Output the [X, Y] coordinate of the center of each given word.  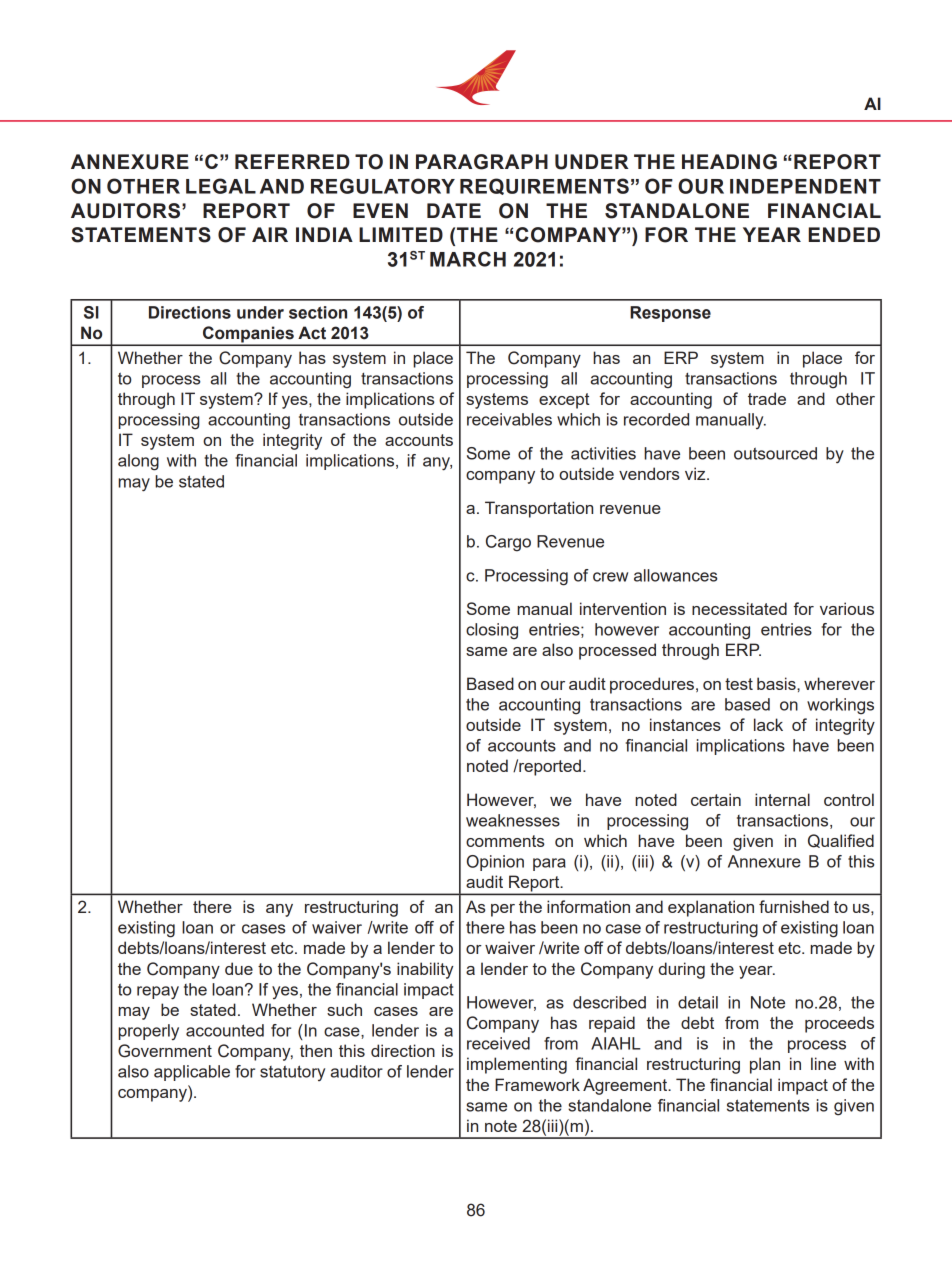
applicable [192, 1073]
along [138, 462]
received [498, 1043]
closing [492, 631]
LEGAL [221, 186]
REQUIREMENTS [544, 186]
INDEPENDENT [805, 186]
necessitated [739, 608]
